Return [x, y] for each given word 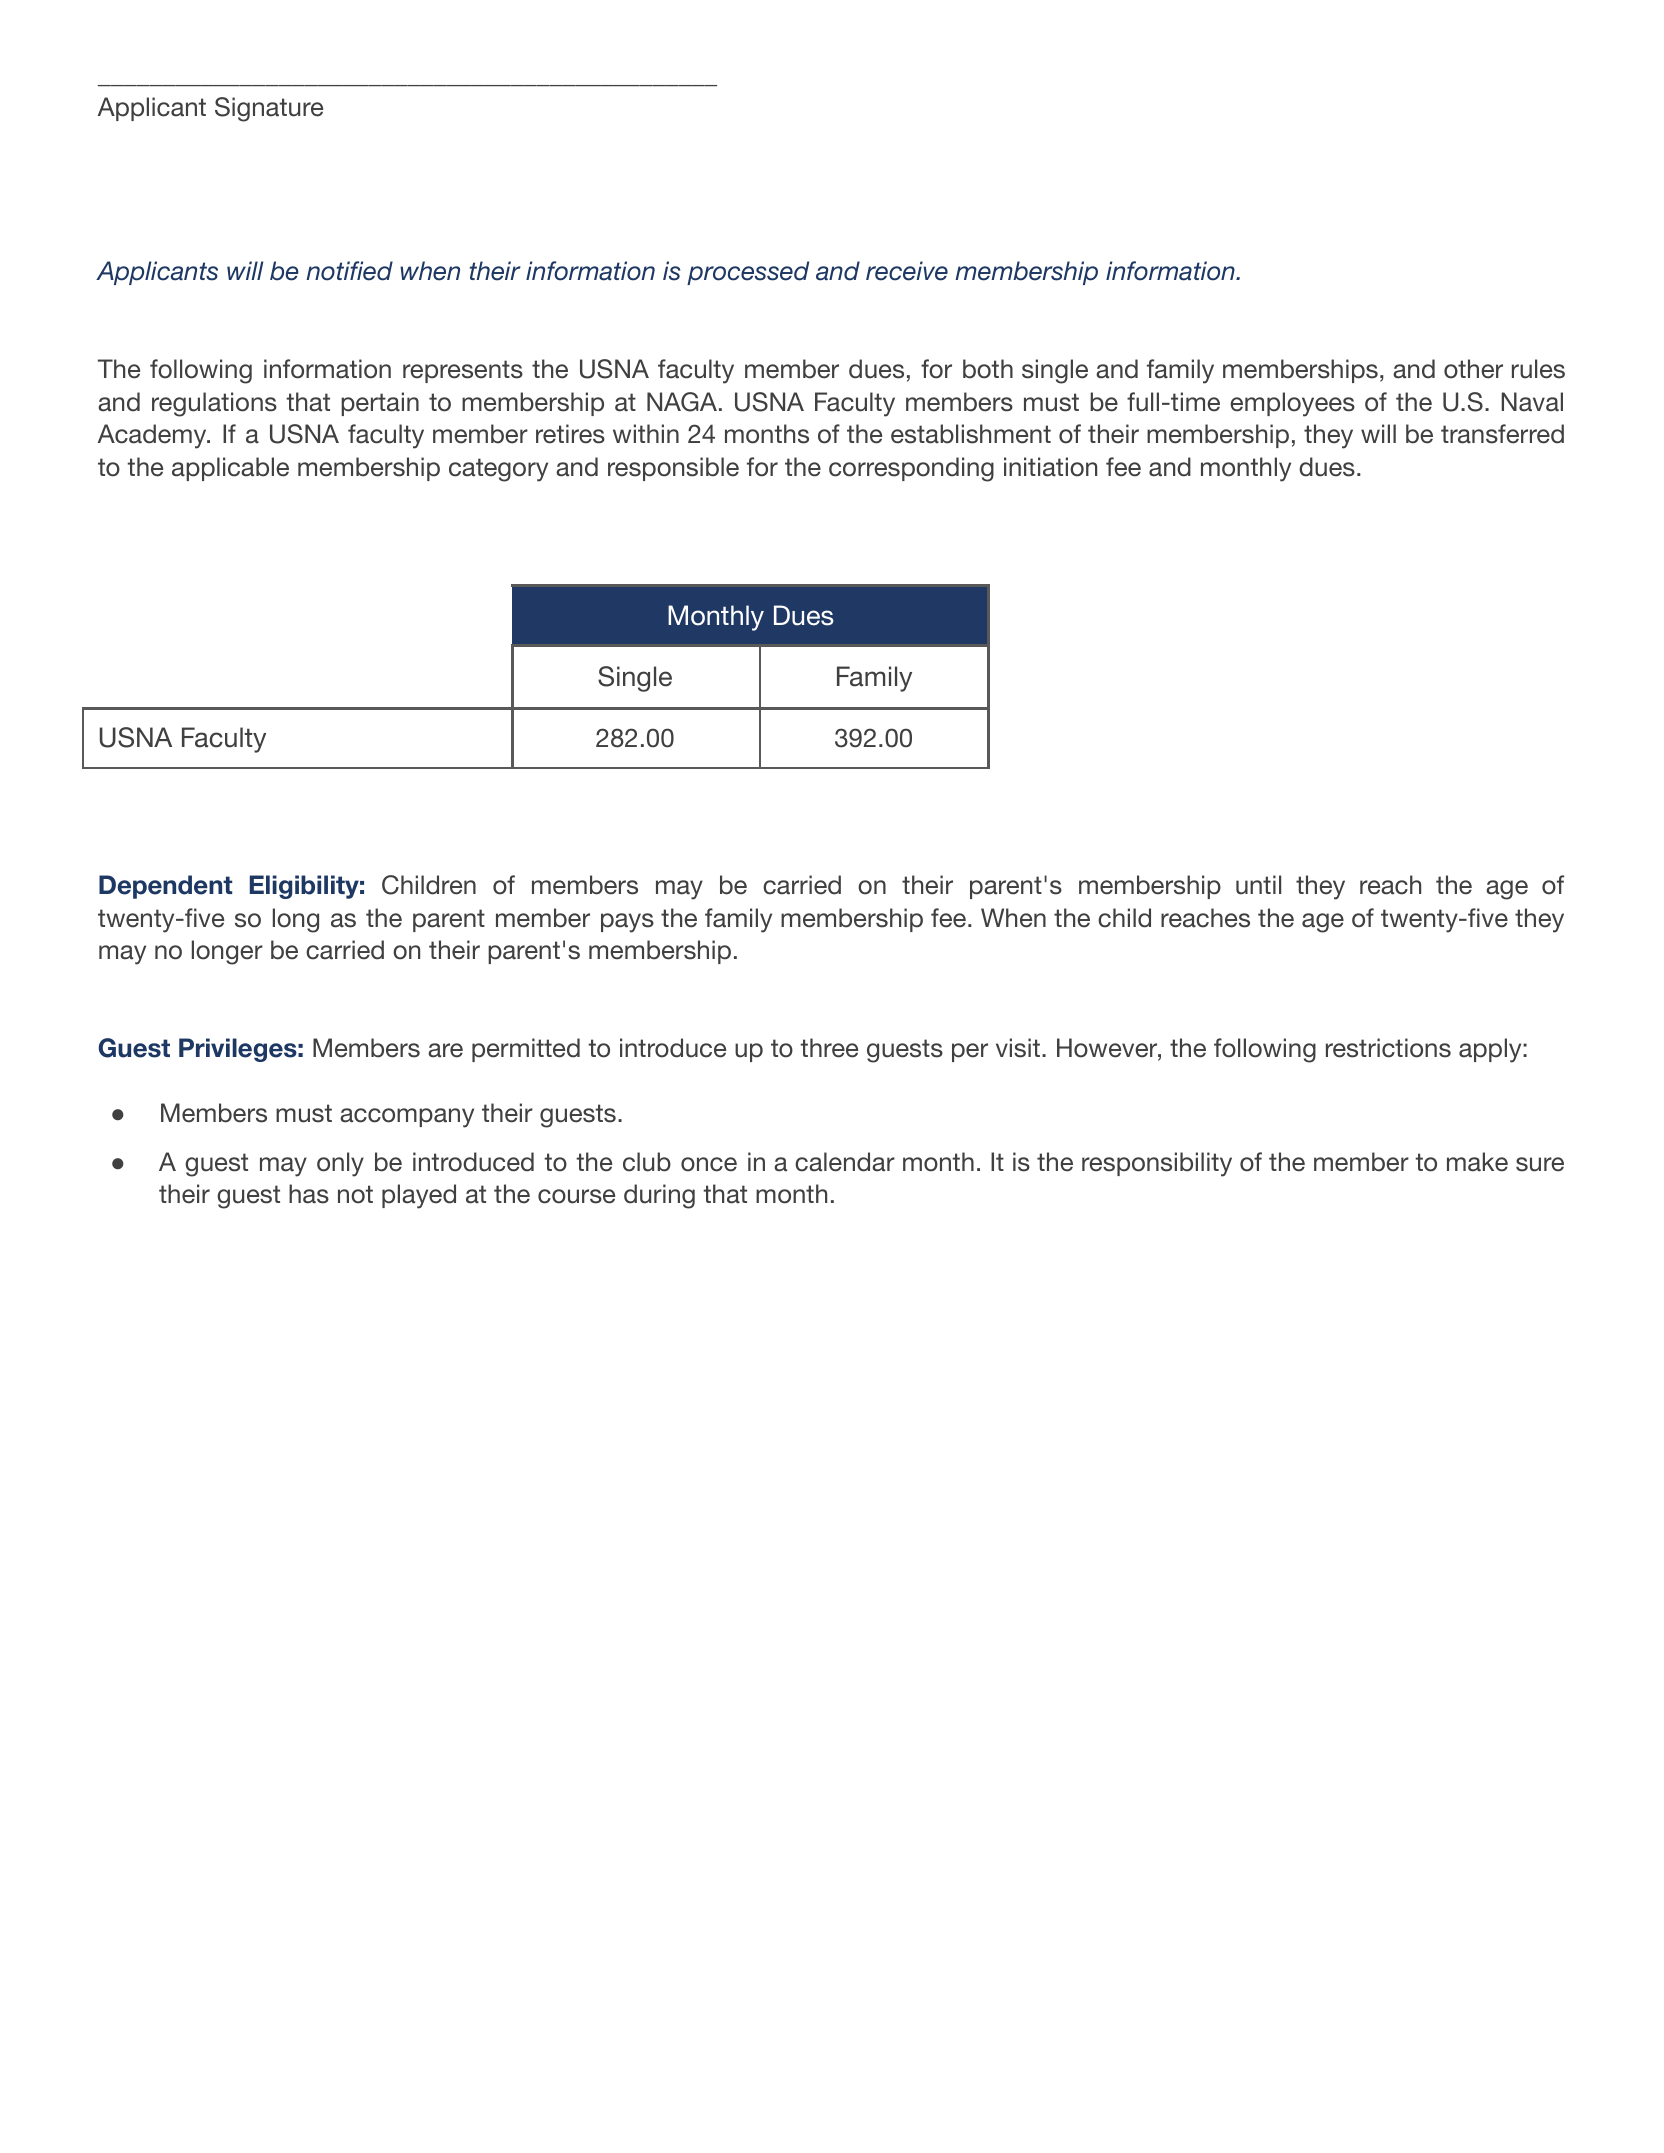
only [340, 1164]
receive [907, 271]
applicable [230, 469]
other [1473, 369]
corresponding [911, 469]
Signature [269, 109]
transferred [1502, 434]
